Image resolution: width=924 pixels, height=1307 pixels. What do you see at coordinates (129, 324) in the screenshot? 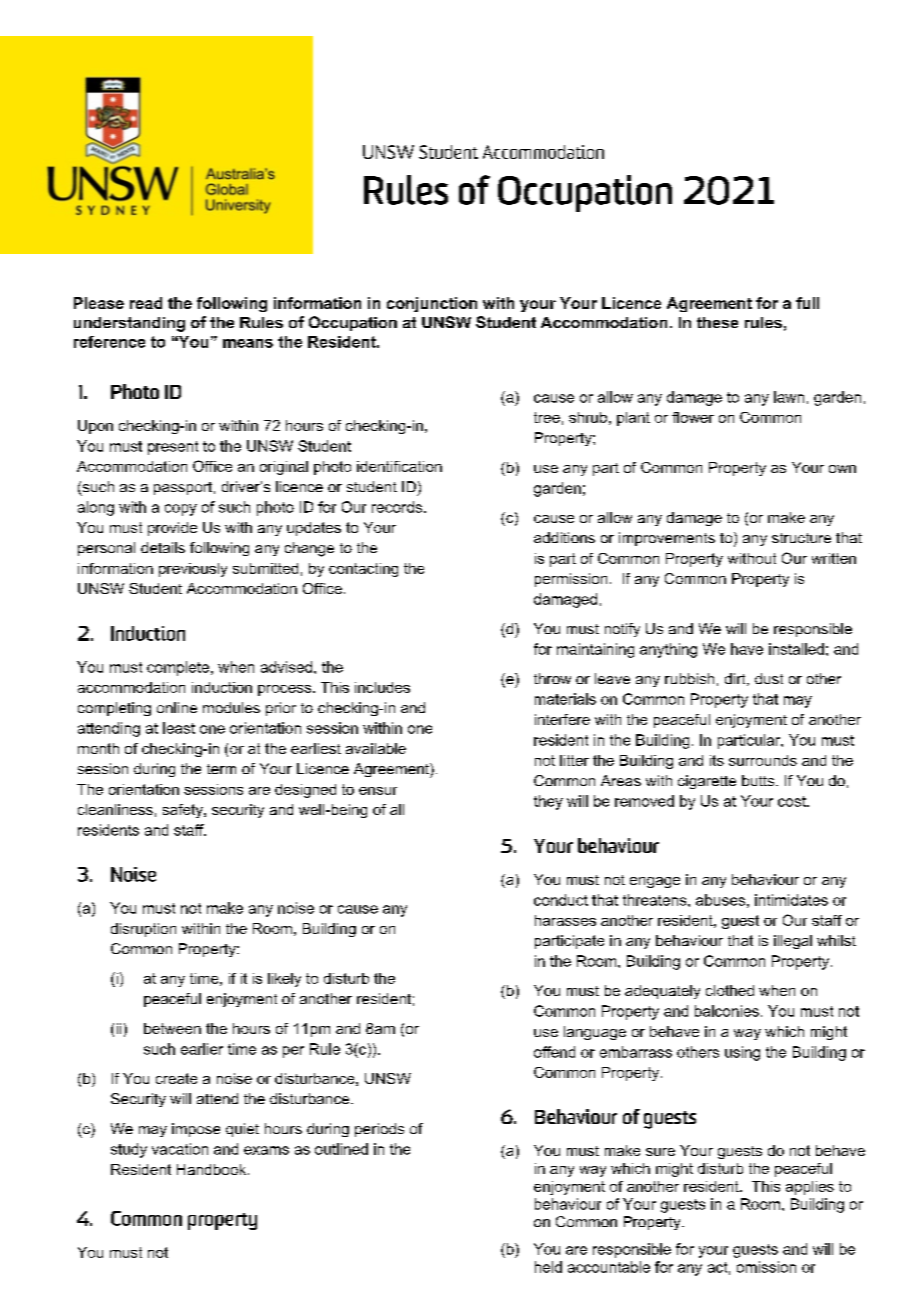
I see `understanding` at bounding box center [129, 324].
